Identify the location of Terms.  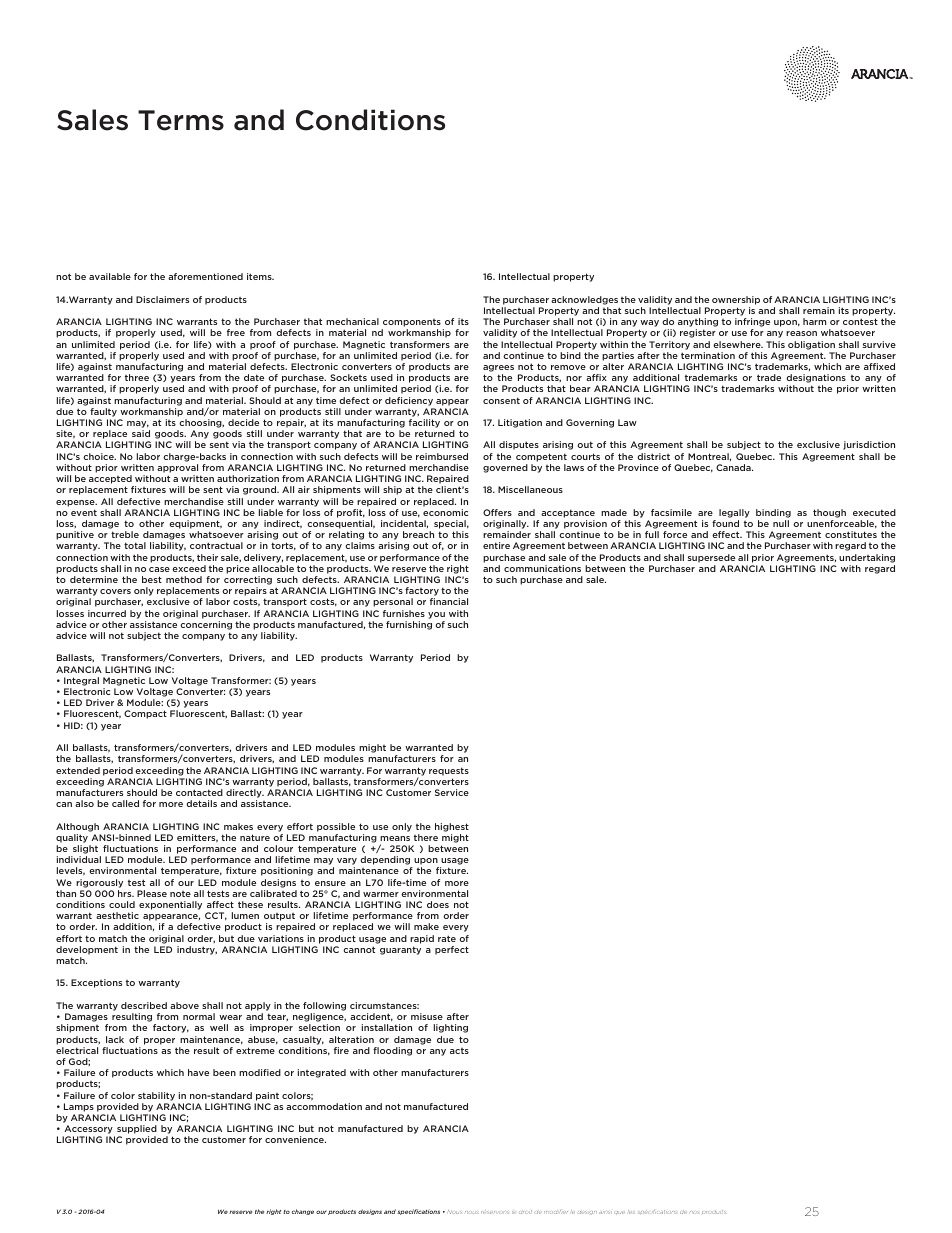
(181, 120).
